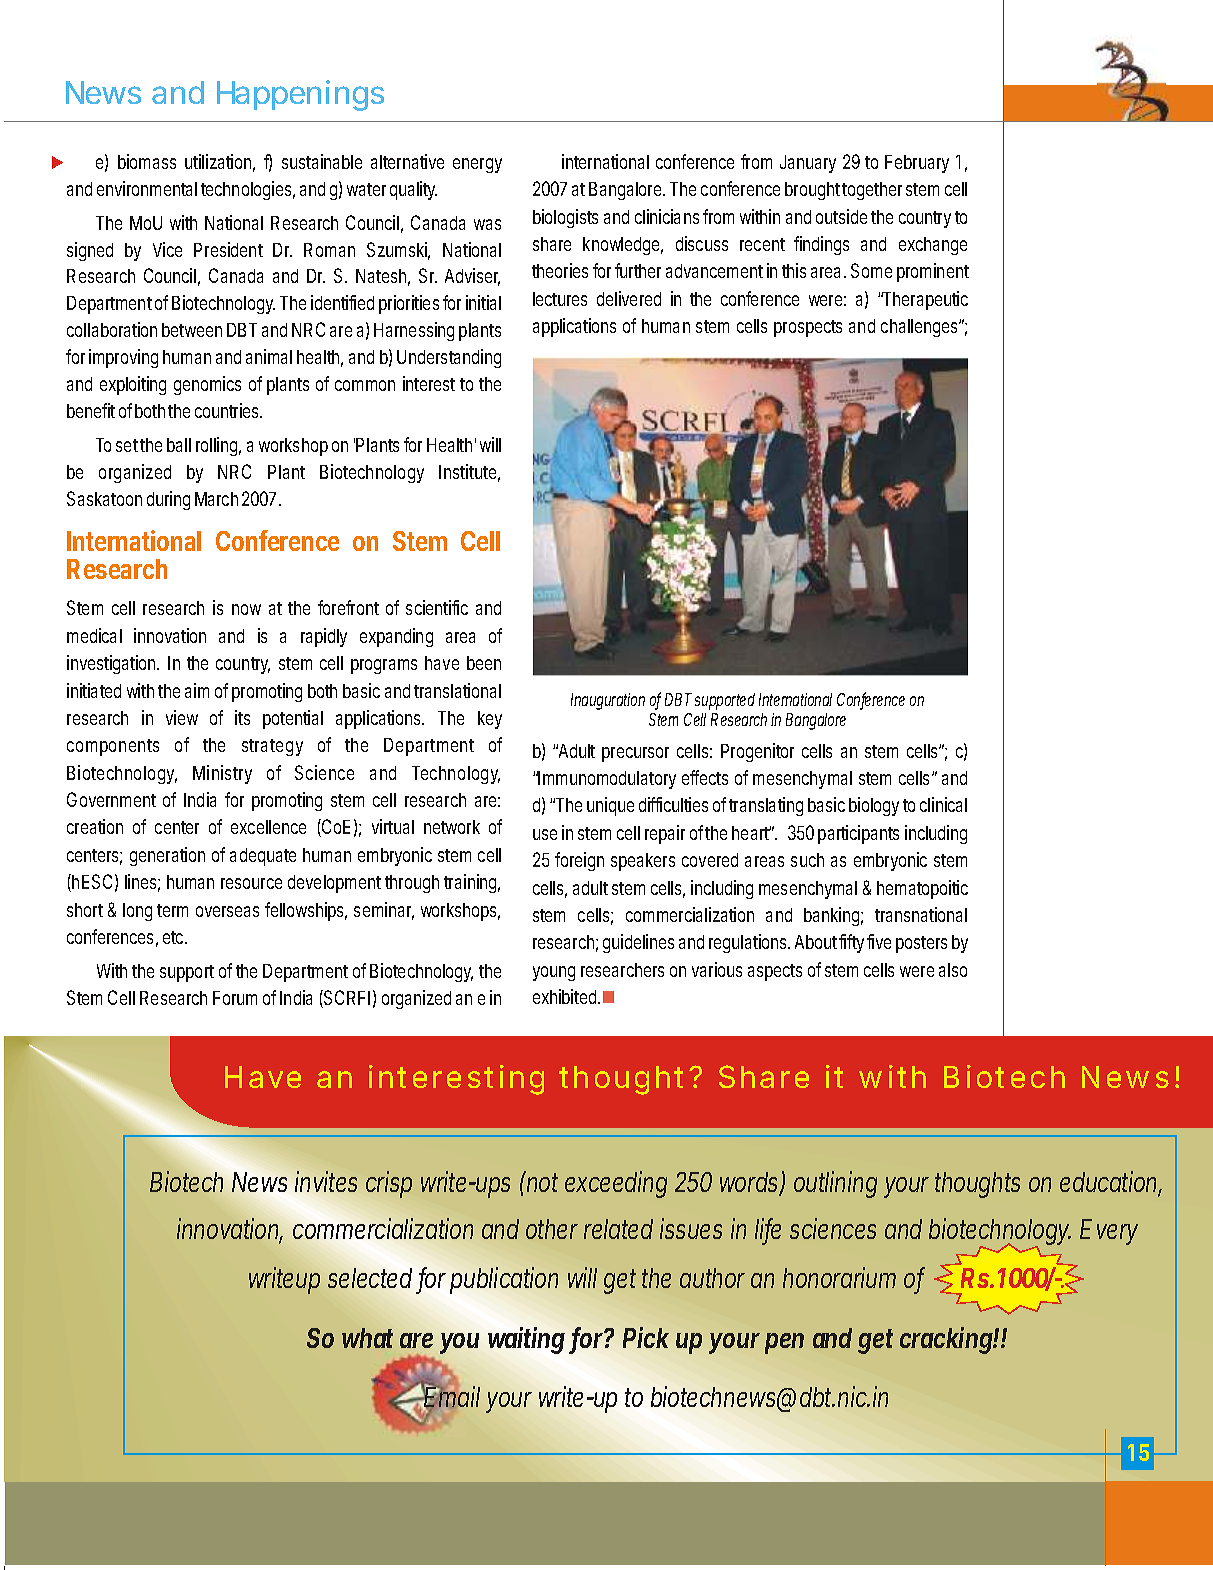 Image resolution: width=1213 pixels, height=1570 pixels. What do you see at coordinates (943, 804) in the screenshot?
I see `clinical` at bounding box center [943, 804].
